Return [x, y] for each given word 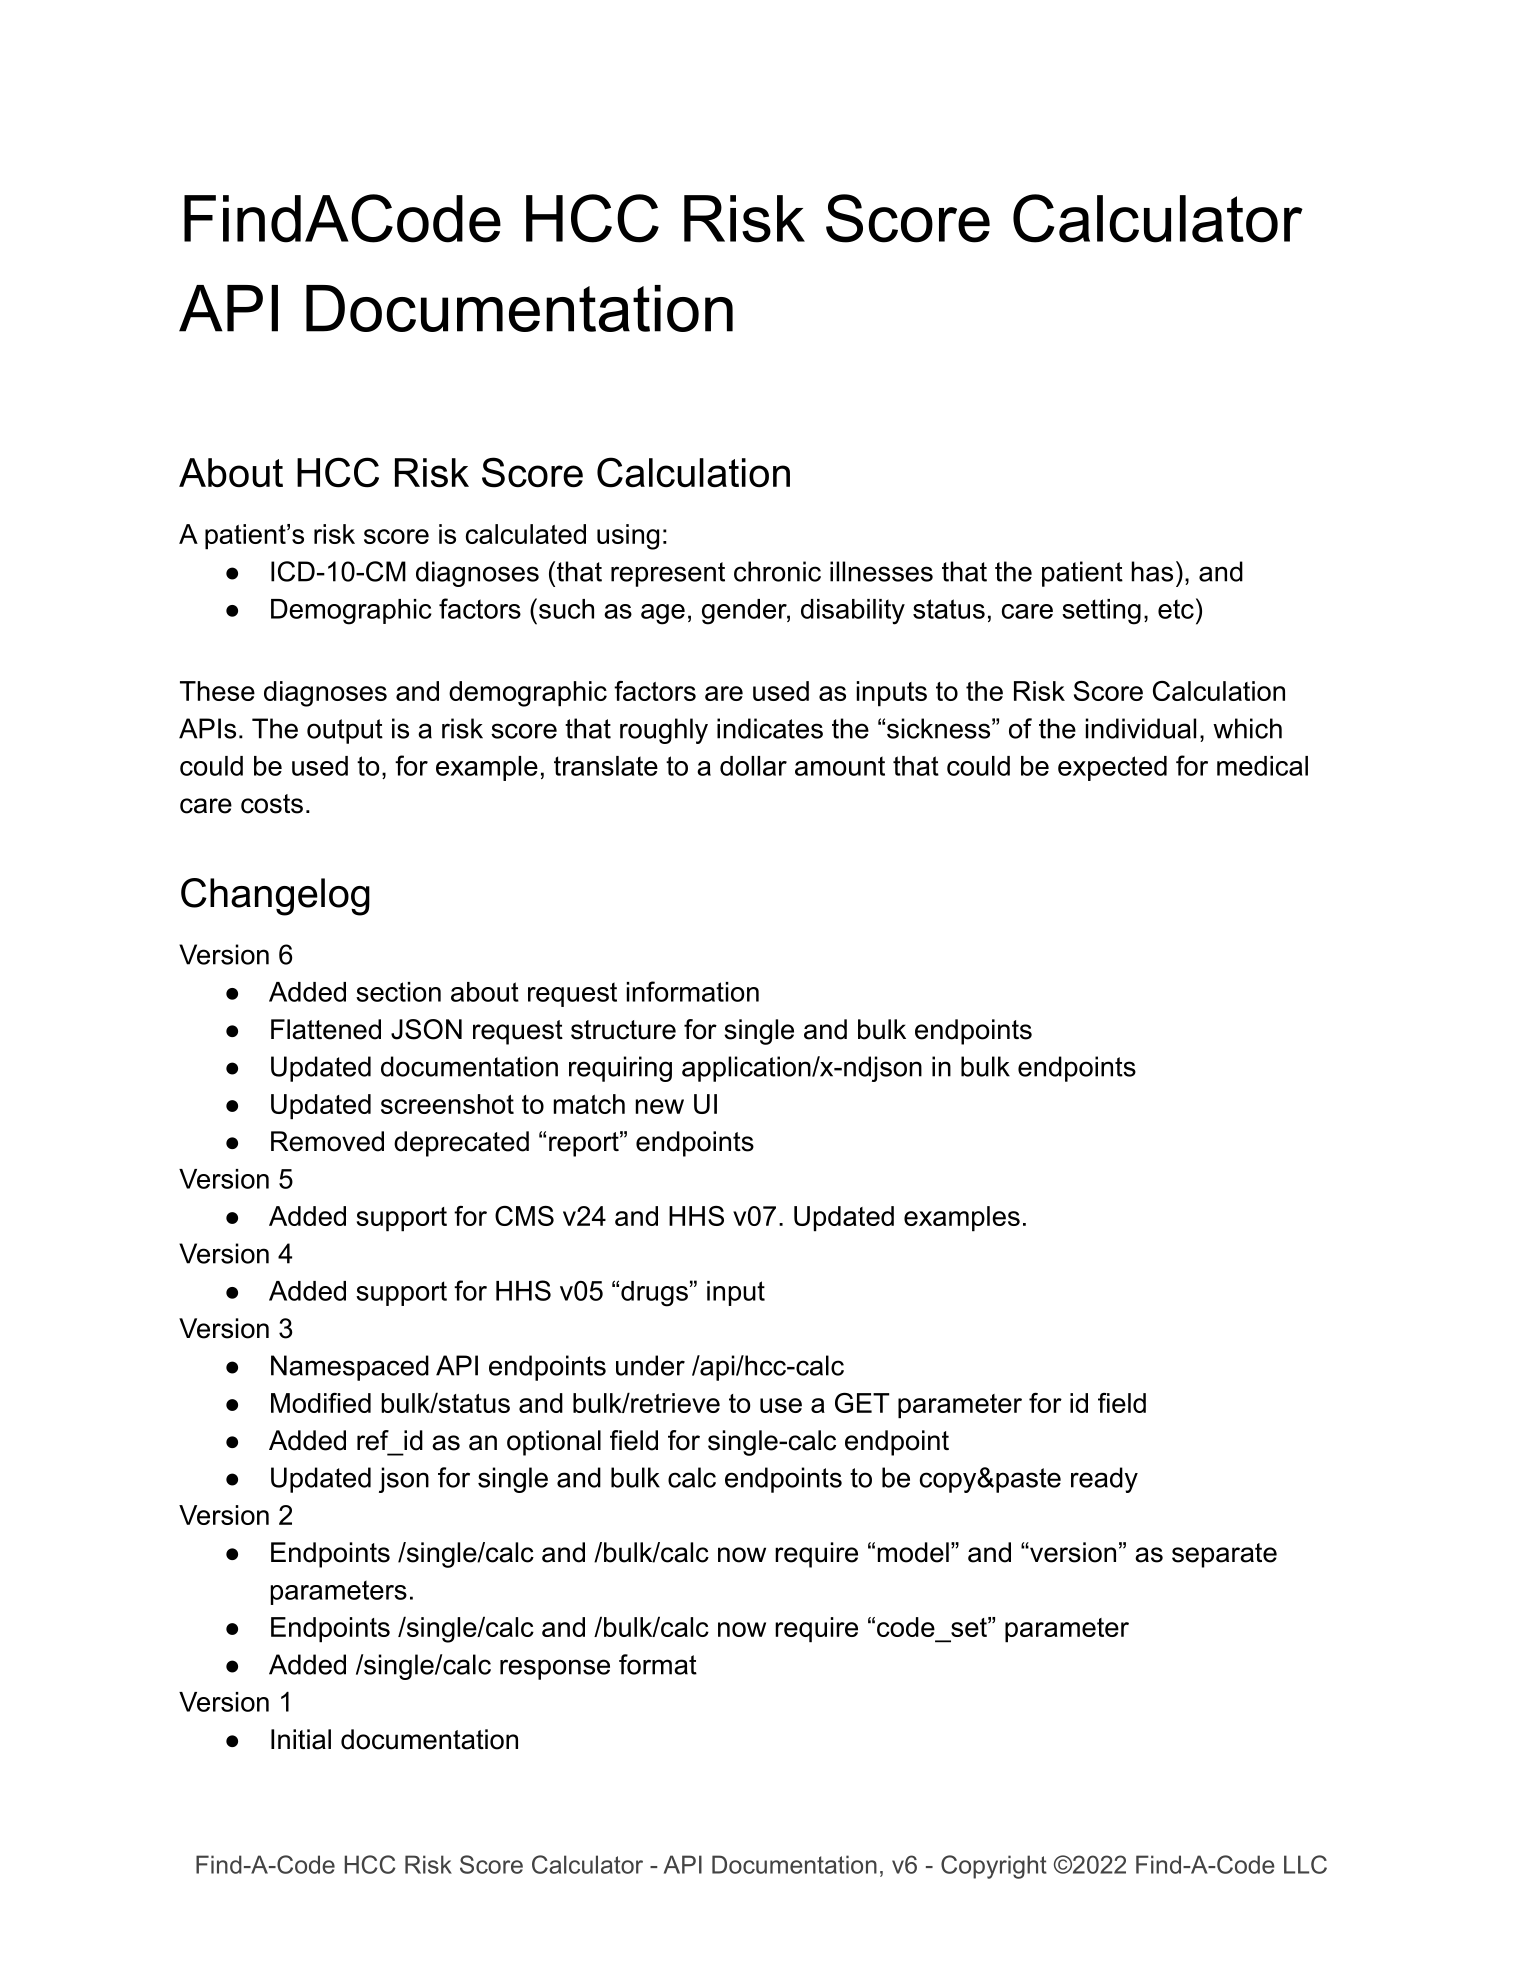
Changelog [275, 897]
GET [862, 1403]
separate [1224, 1555]
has [1152, 571]
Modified [321, 1403]
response [555, 1669]
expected [1112, 768]
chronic [777, 571]
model [913, 1552]
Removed [327, 1141]
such [566, 609]
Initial [301, 1739]
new [660, 1106]
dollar [753, 766]
